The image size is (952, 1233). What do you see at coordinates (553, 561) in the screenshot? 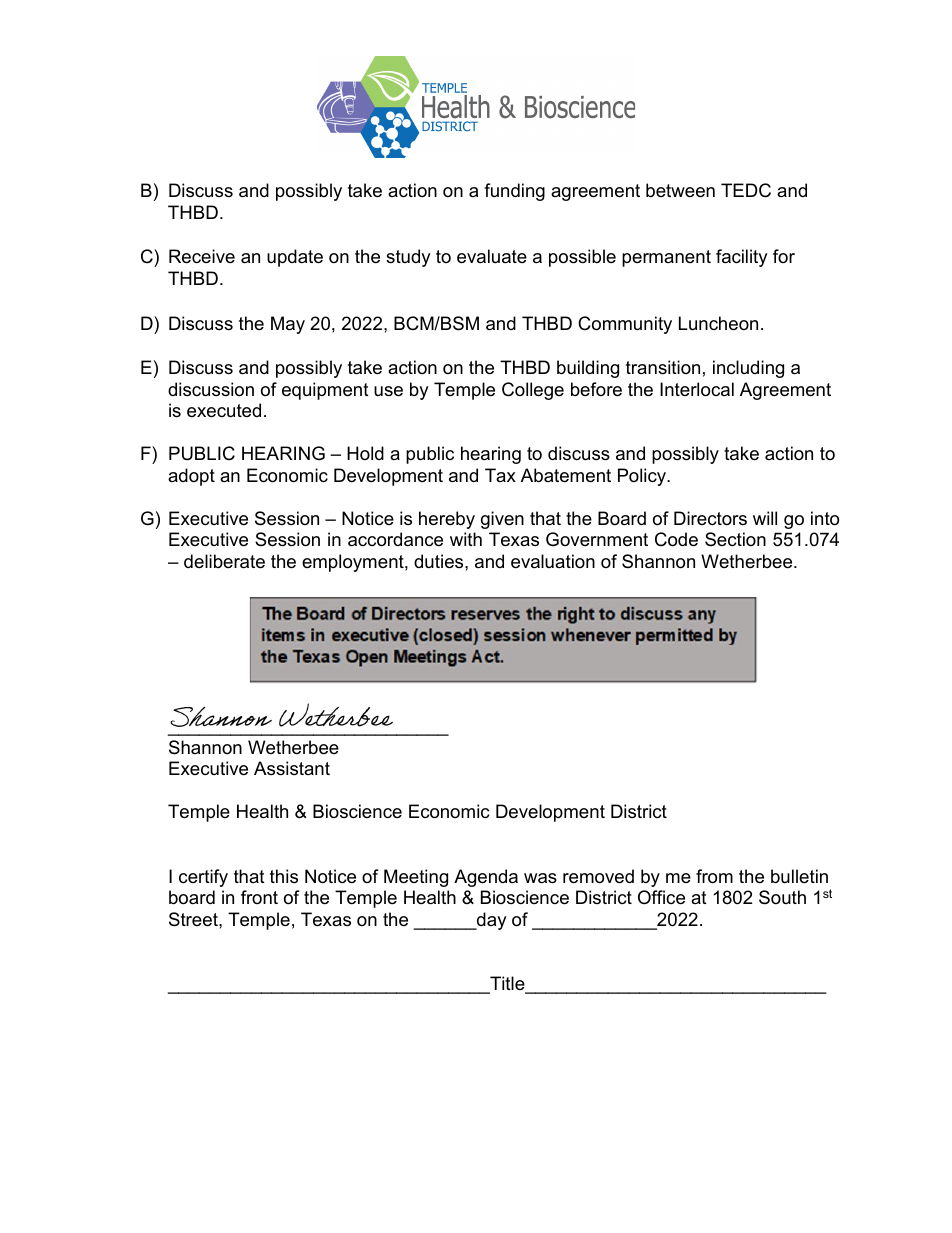
I see `evaluation` at bounding box center [553, 561].
